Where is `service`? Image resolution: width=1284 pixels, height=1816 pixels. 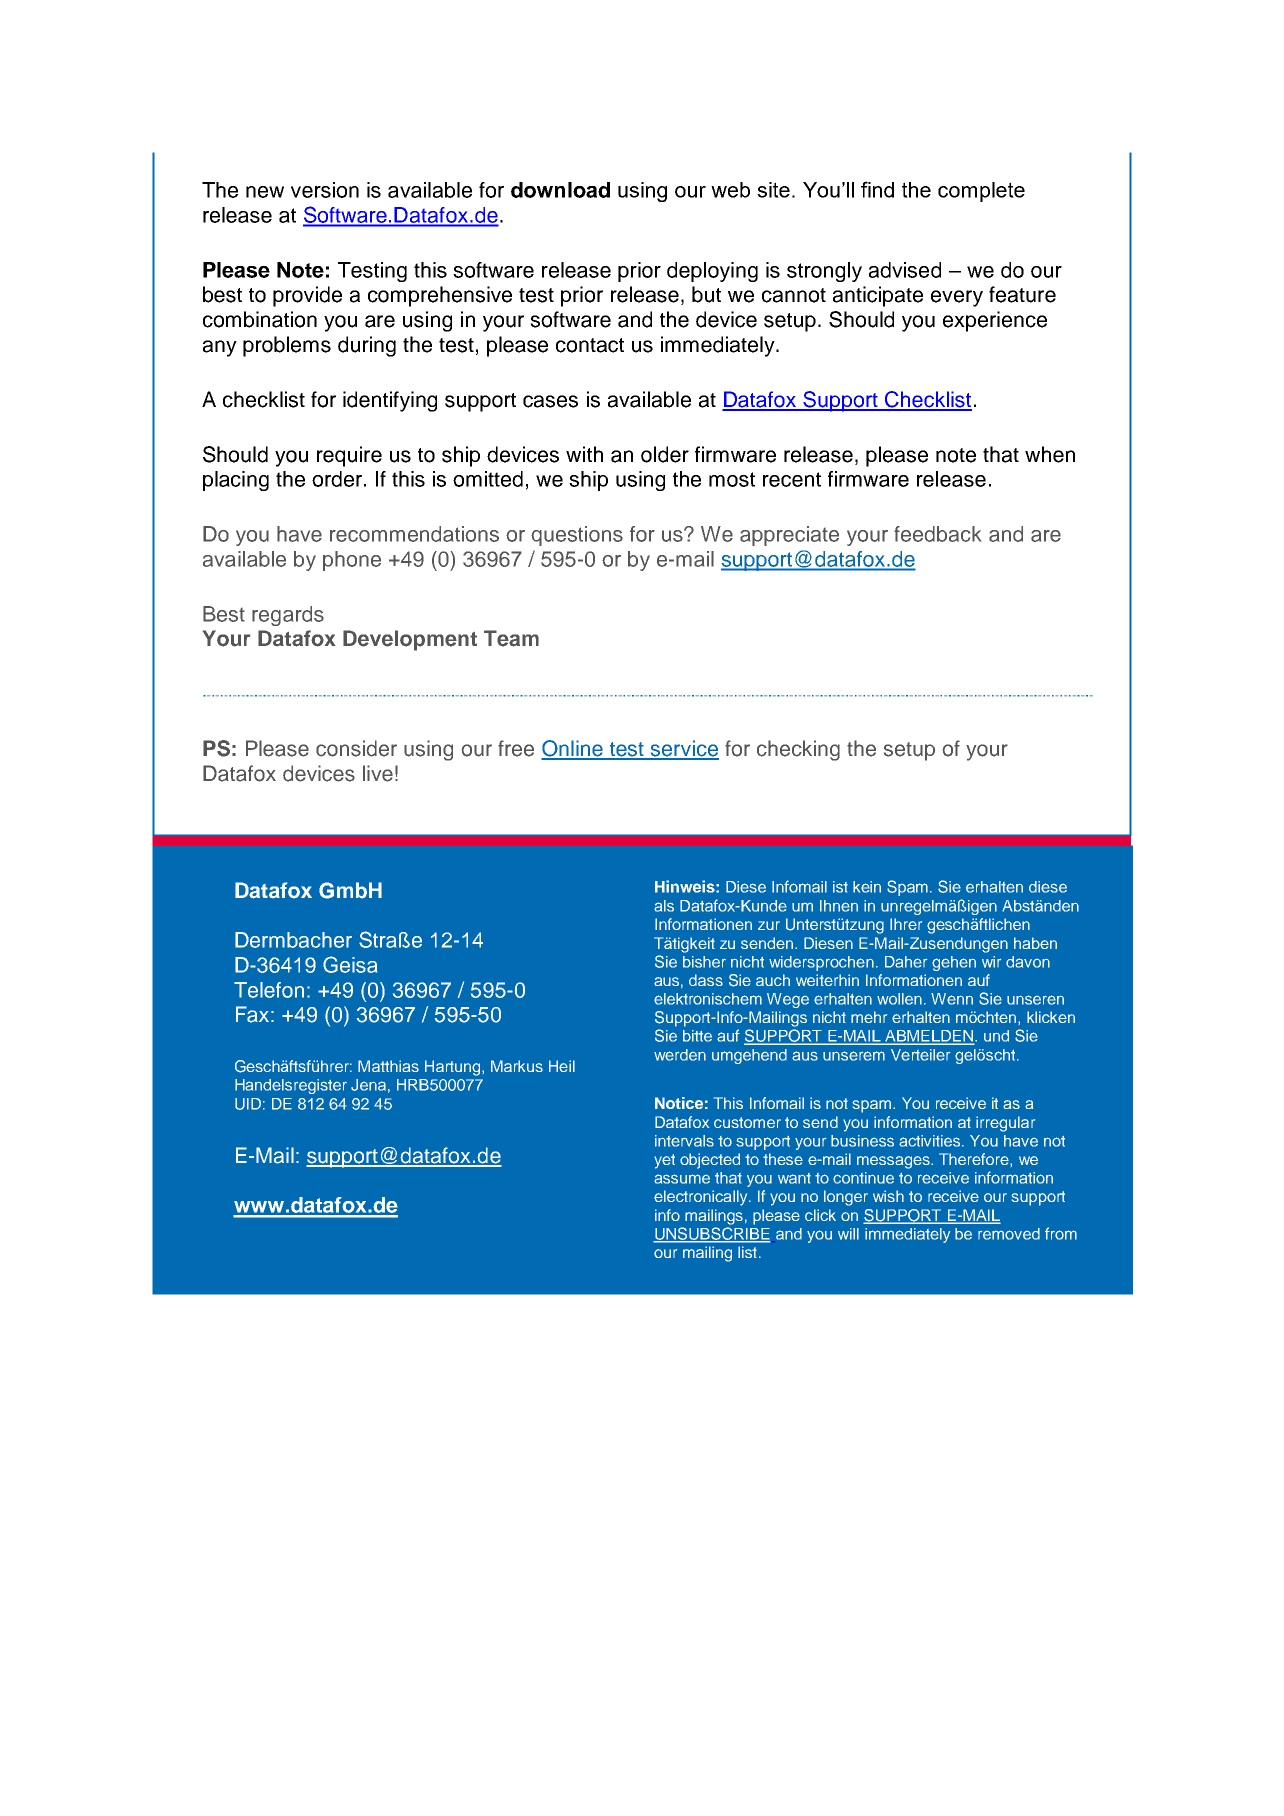 service is located at coordinates (684, 749).
